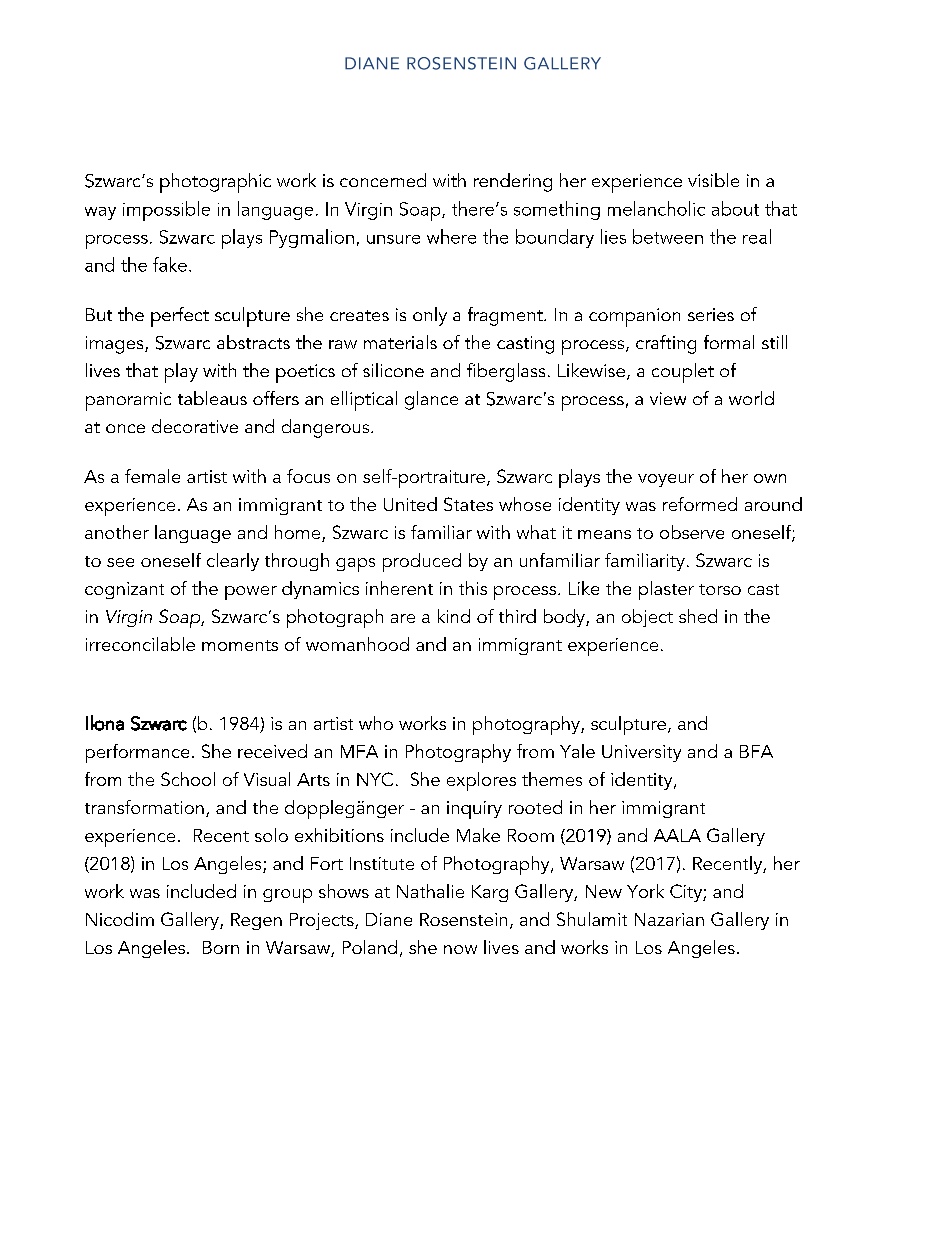  Describe the element at coordinates (451, 236) in the document. I see `where` at that location.
